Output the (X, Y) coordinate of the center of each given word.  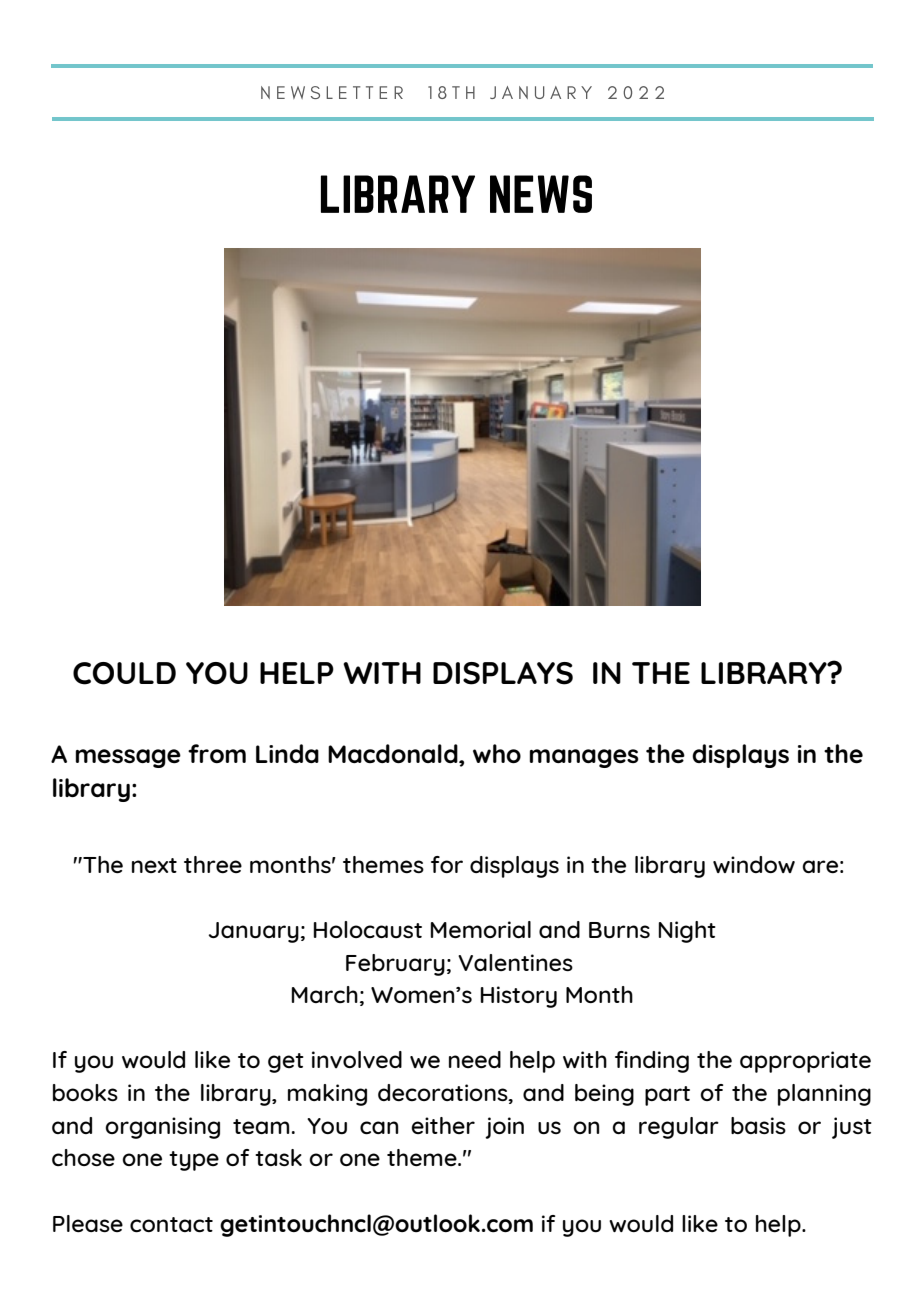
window (754, 864)
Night (687, 932)
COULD (124, 673)
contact (171, 1225)
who (497, 753)
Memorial (481, 929)
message (128, 758)
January (254, 932)
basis (758, 1125)
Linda (287, 753)
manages (584, 758)
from (217, 753)
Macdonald (394, 753)
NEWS (541, 194)
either (443, 1125)
